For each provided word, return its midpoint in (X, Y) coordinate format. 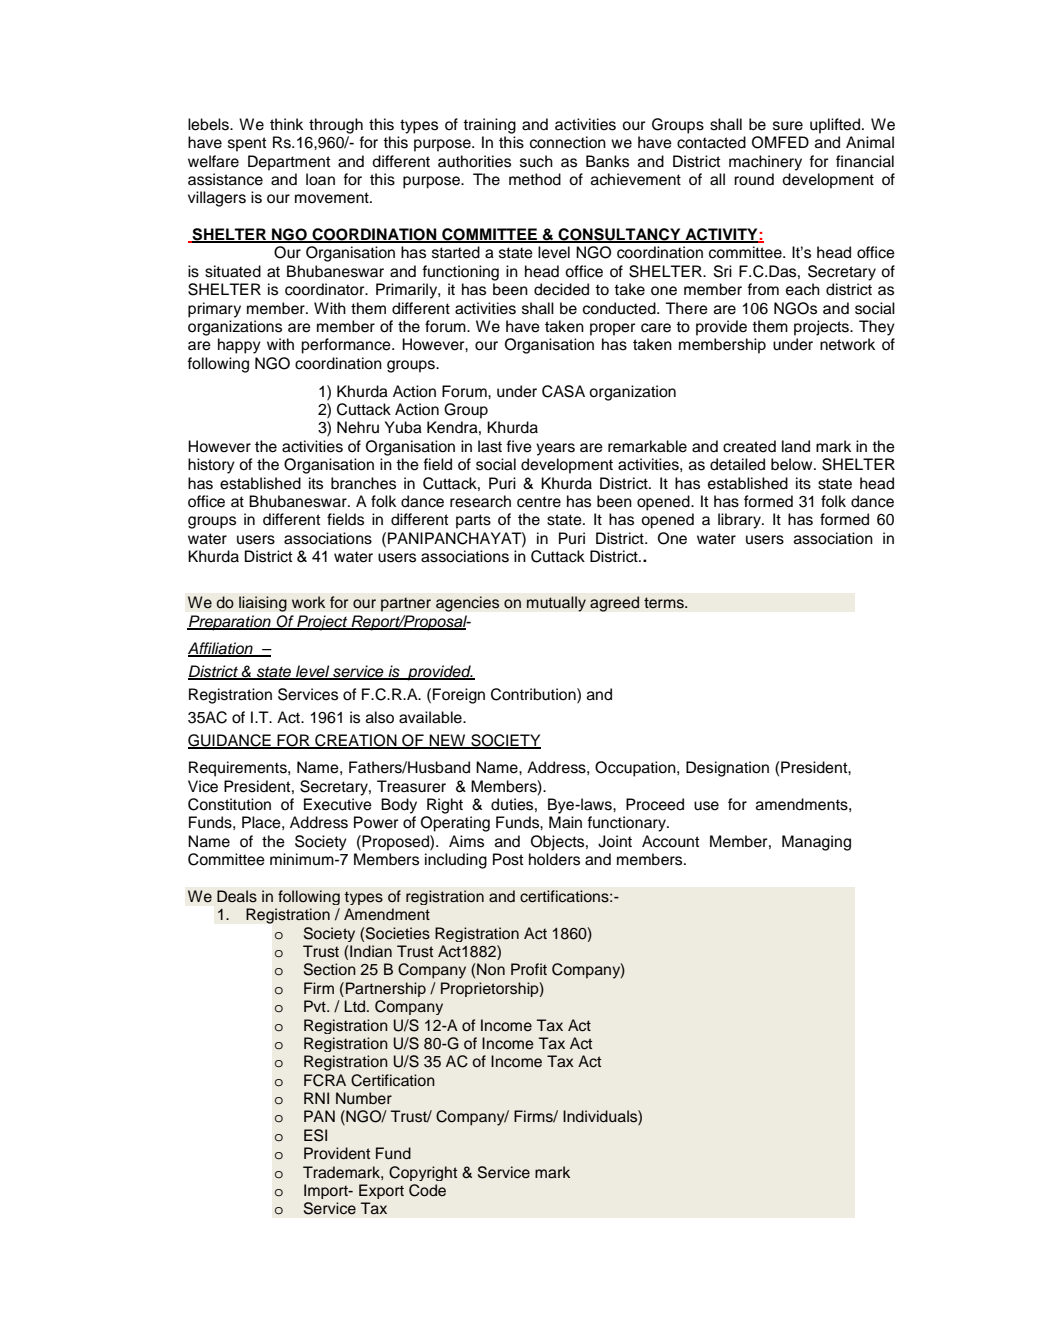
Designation (727, 769)
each (803, 289)
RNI (316, 1098)
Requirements (239, 769)
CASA (563, 391)
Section (330, 969)
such (536, 161)
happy (239, 346)
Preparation (230, 623)
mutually (556, 604)
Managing (816, 843)
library (740, 521)
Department (289, 163)
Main (565, 822)
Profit (529, 969)
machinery (765, 163)
